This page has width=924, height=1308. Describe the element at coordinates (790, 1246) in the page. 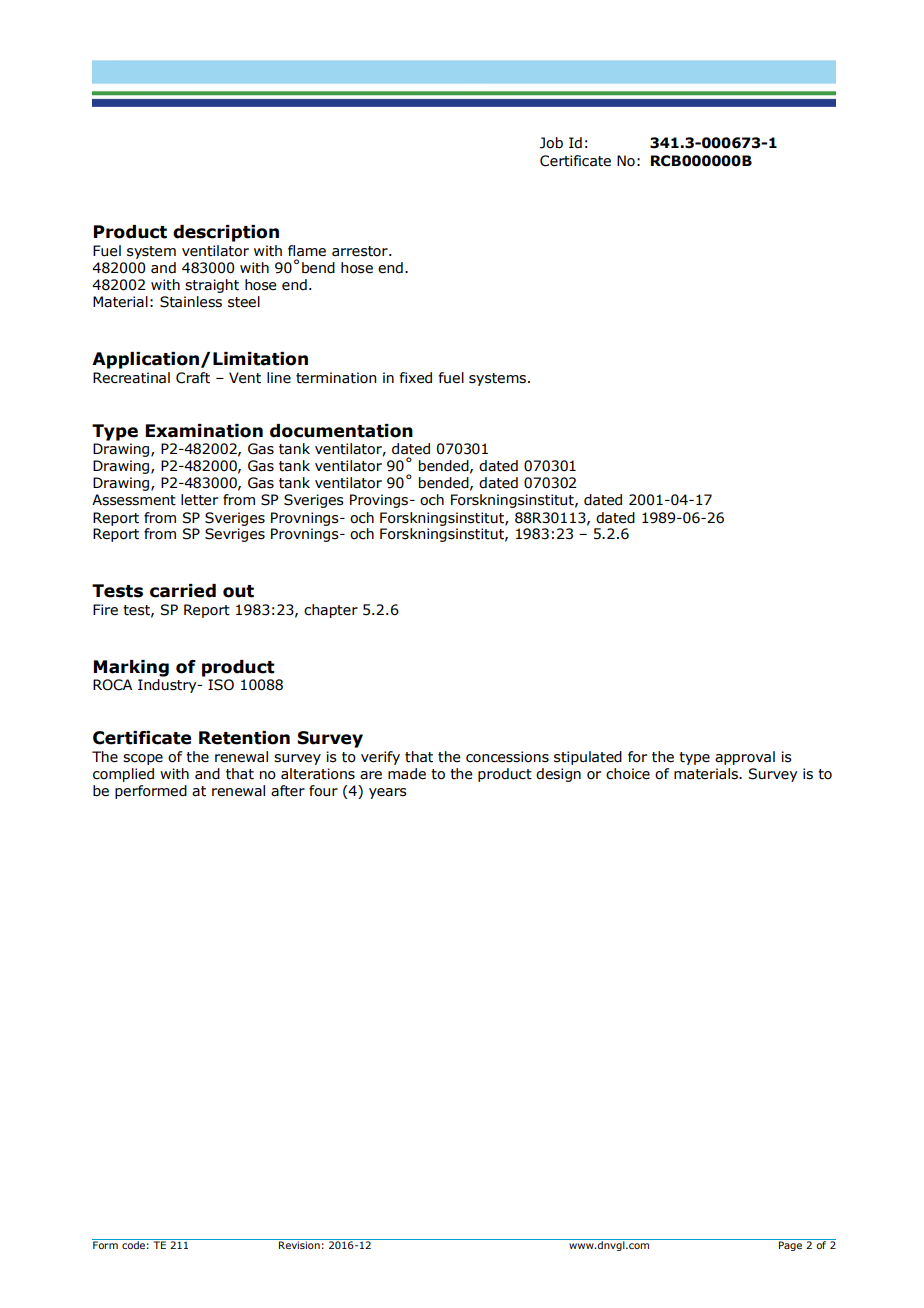

I see `Page` at that location.
